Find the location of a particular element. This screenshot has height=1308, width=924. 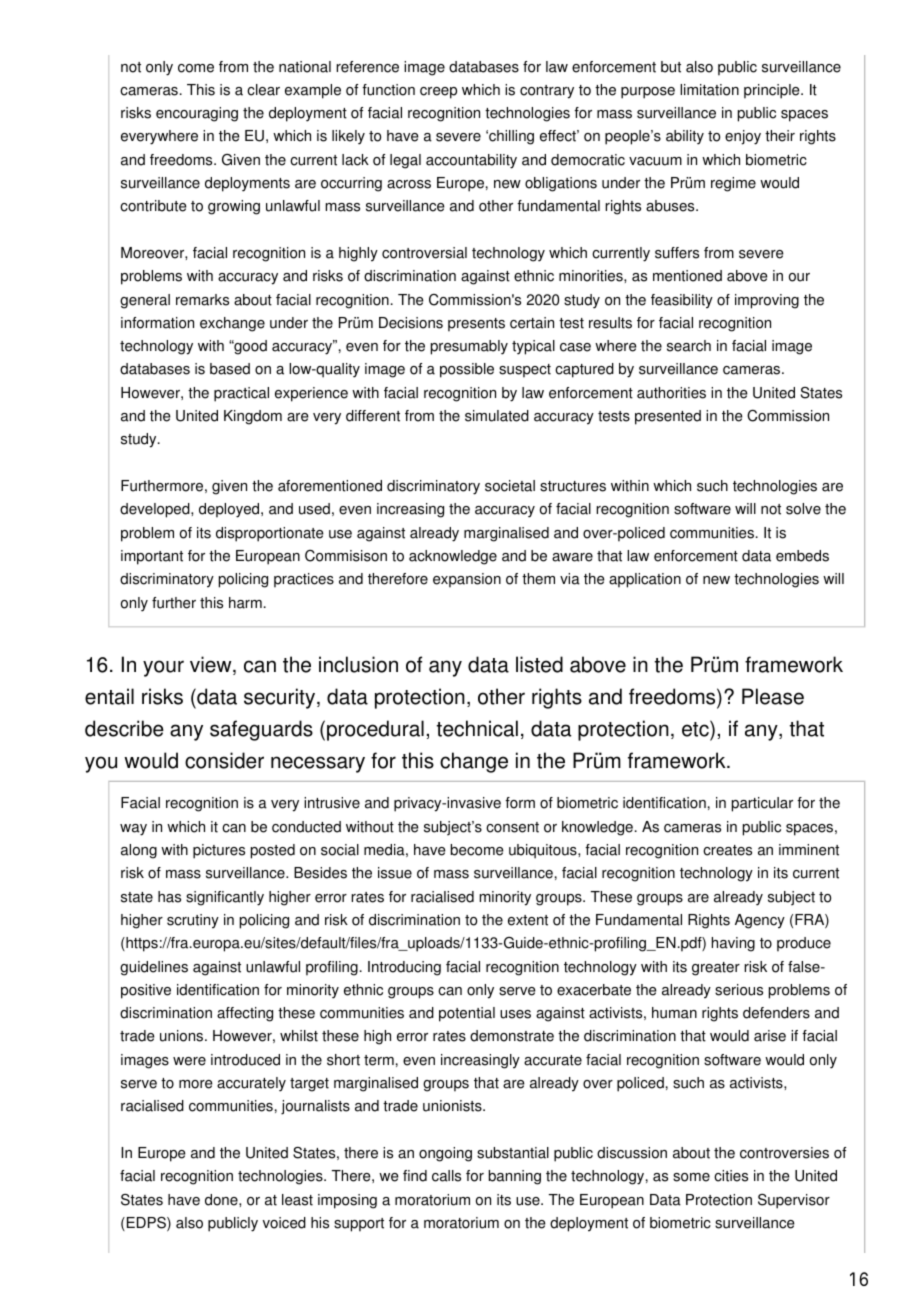

creep is located at coordinates (438, 93).
